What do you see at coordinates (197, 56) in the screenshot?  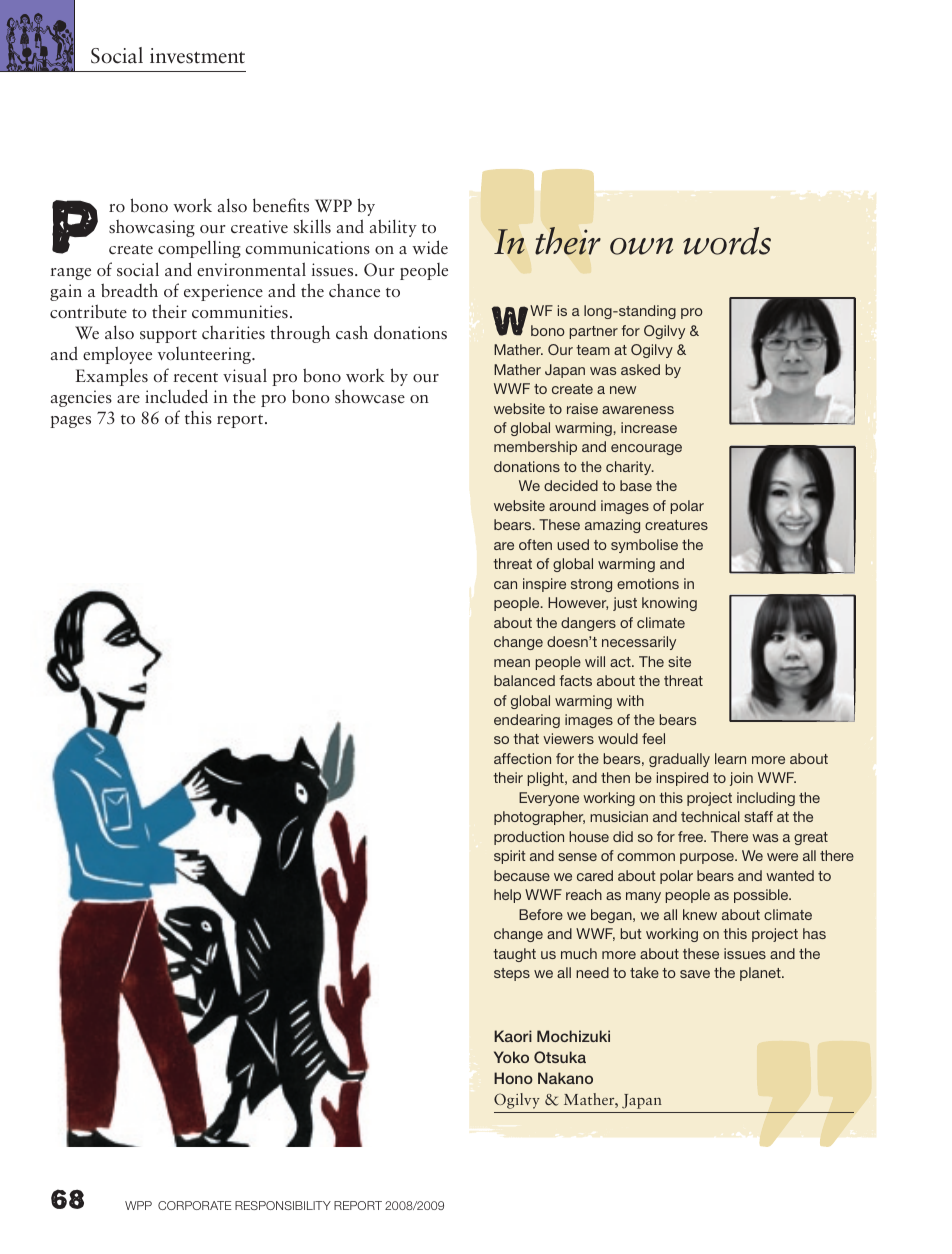 I see `investment` at bounding box center [197, 56].
